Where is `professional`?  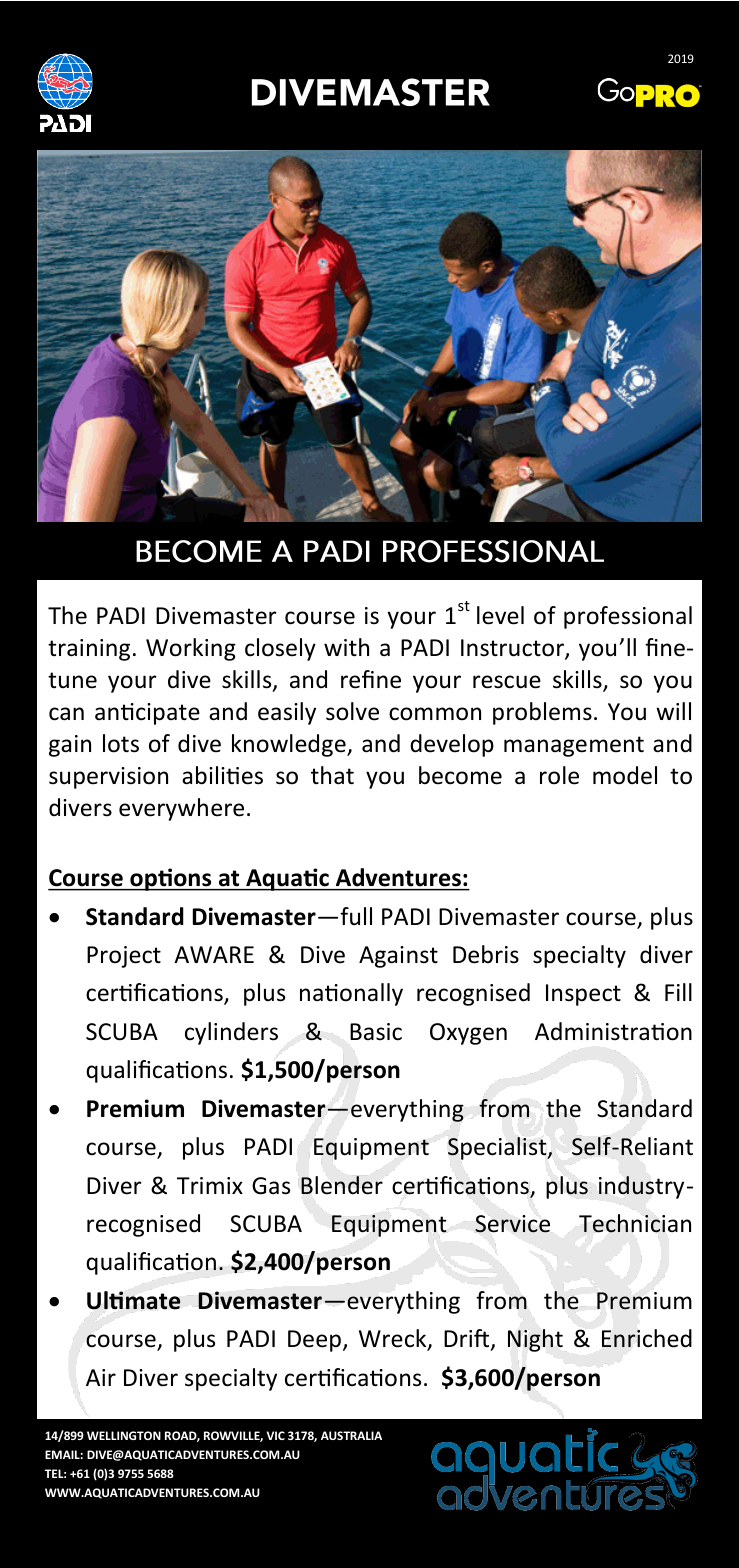
professional is located at coordinates (628, 617).
